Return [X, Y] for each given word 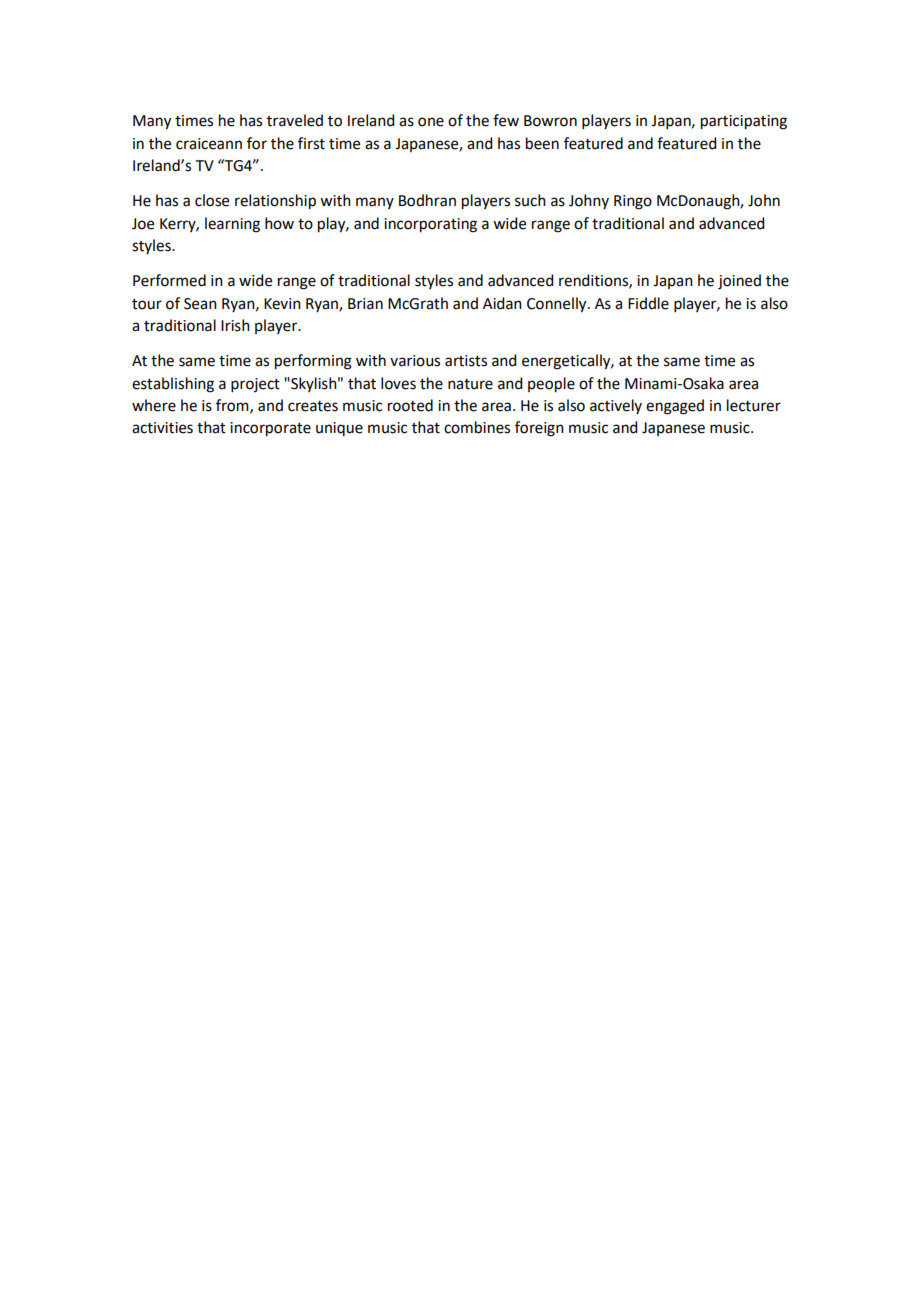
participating [744, 122]
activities [162, 428]
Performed [169, 280]
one [431, 122]
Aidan [502, 303]
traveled [295, 120]
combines [477, 427]
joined [739, 282]
